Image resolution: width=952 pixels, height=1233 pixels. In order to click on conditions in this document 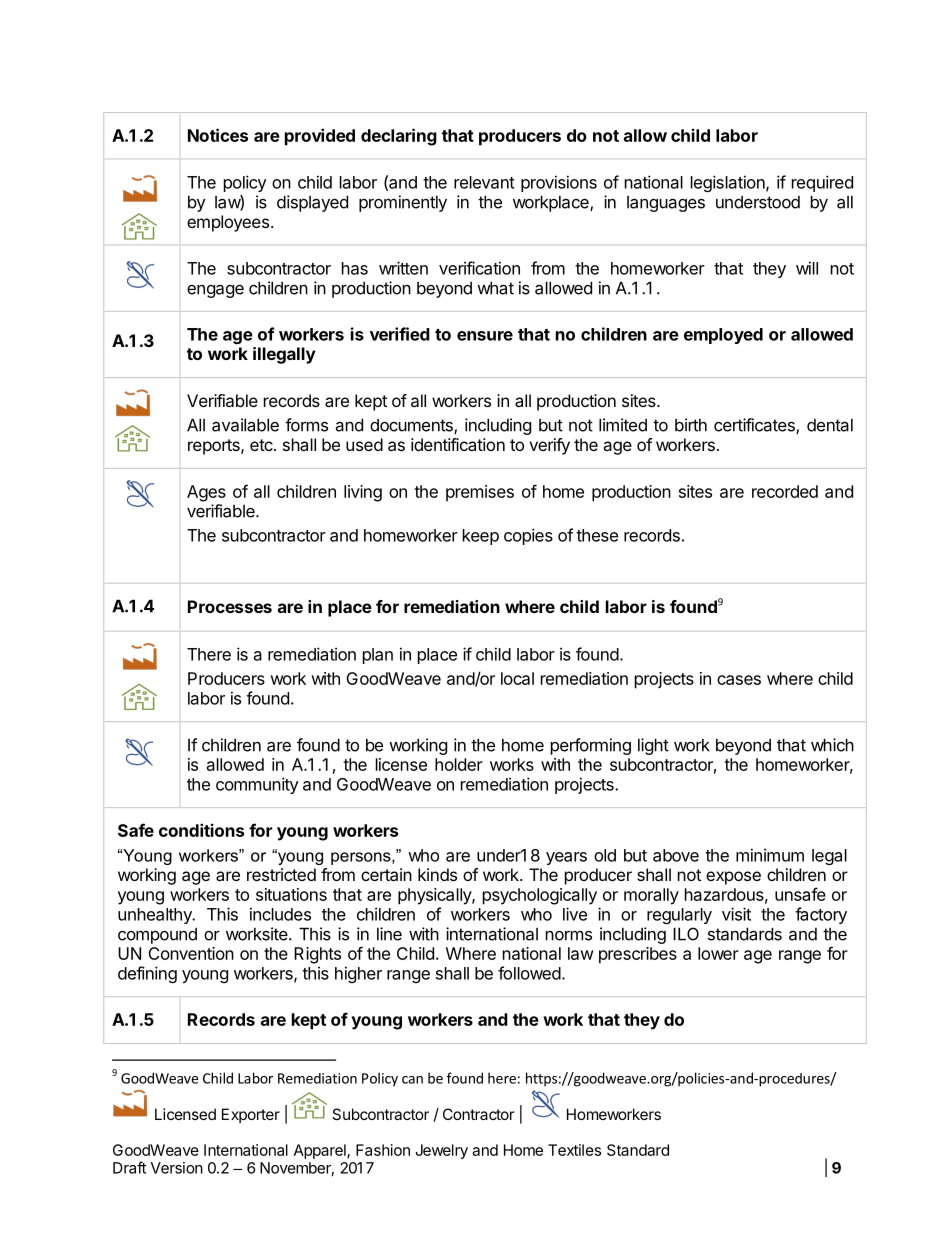, I will do `click(201, 830)`.
